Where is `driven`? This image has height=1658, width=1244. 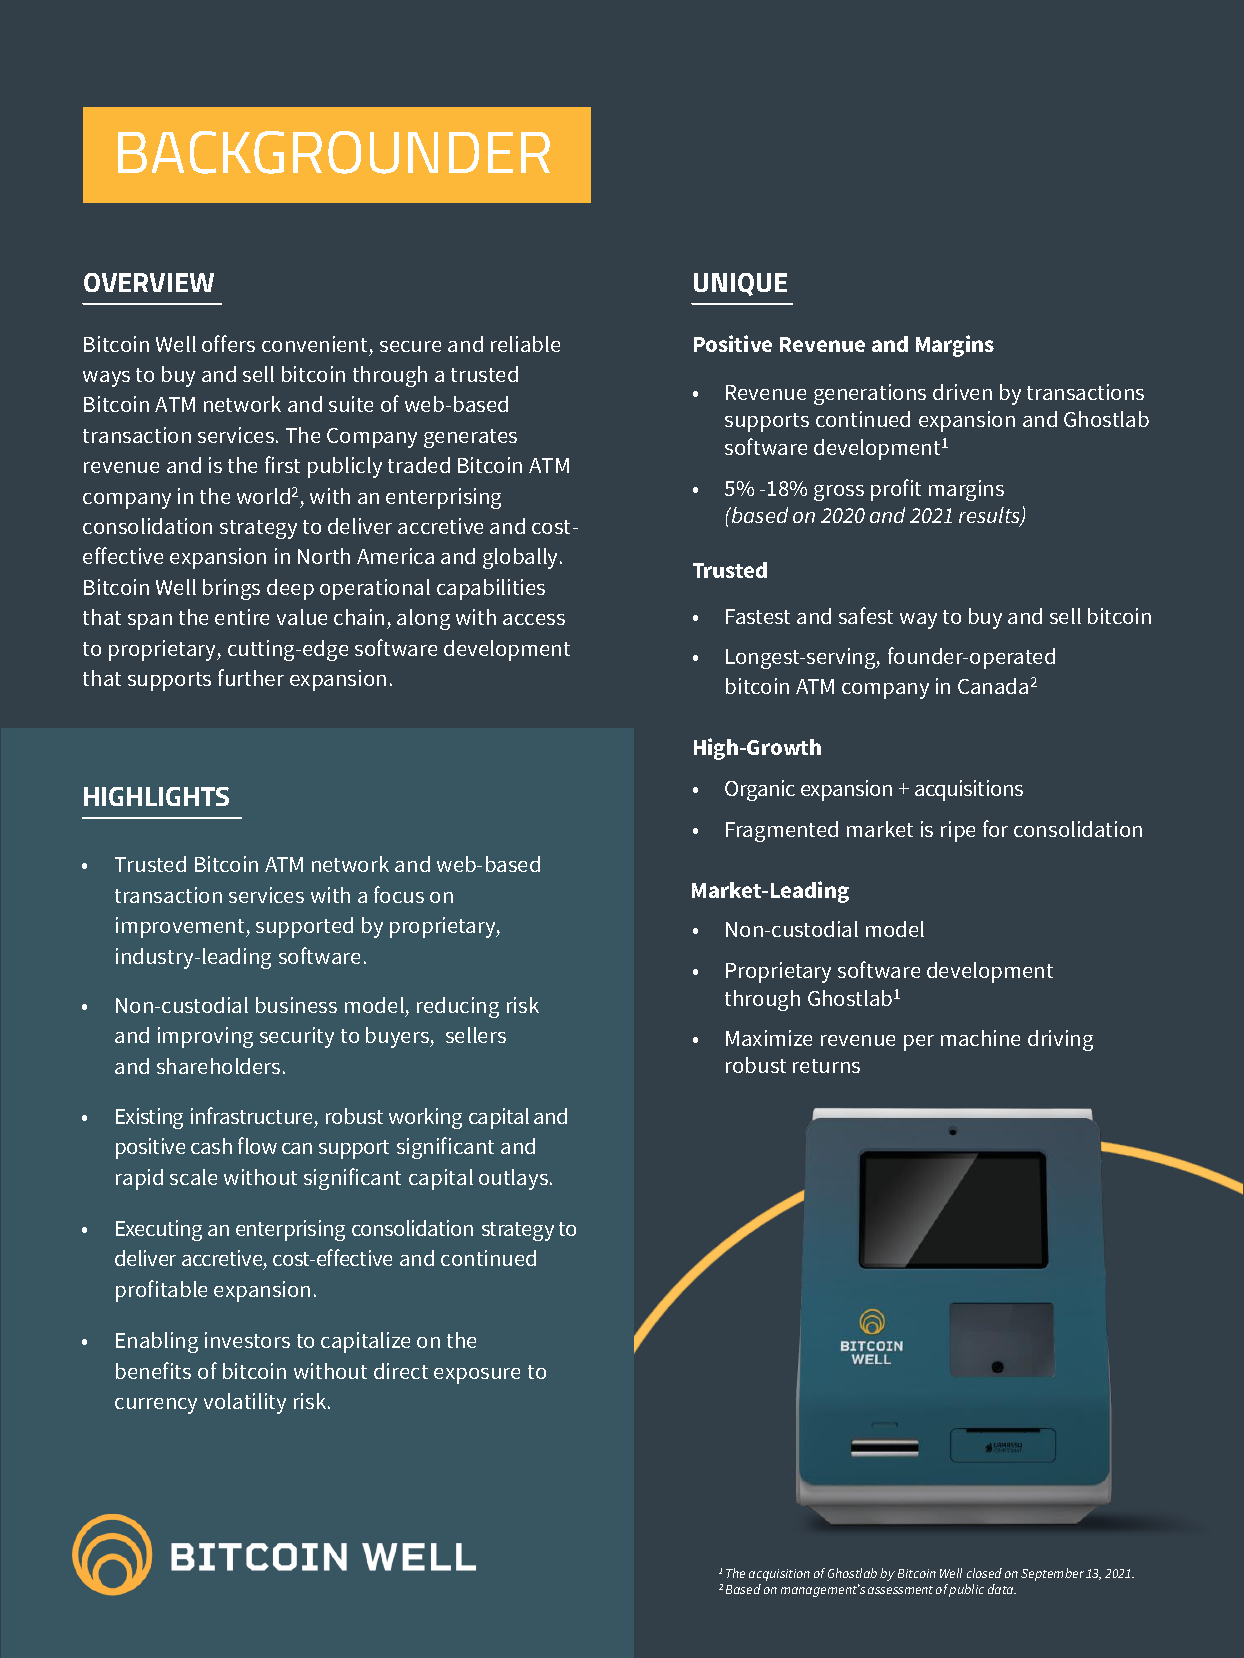 driven is located at coordinates (962, 392).
